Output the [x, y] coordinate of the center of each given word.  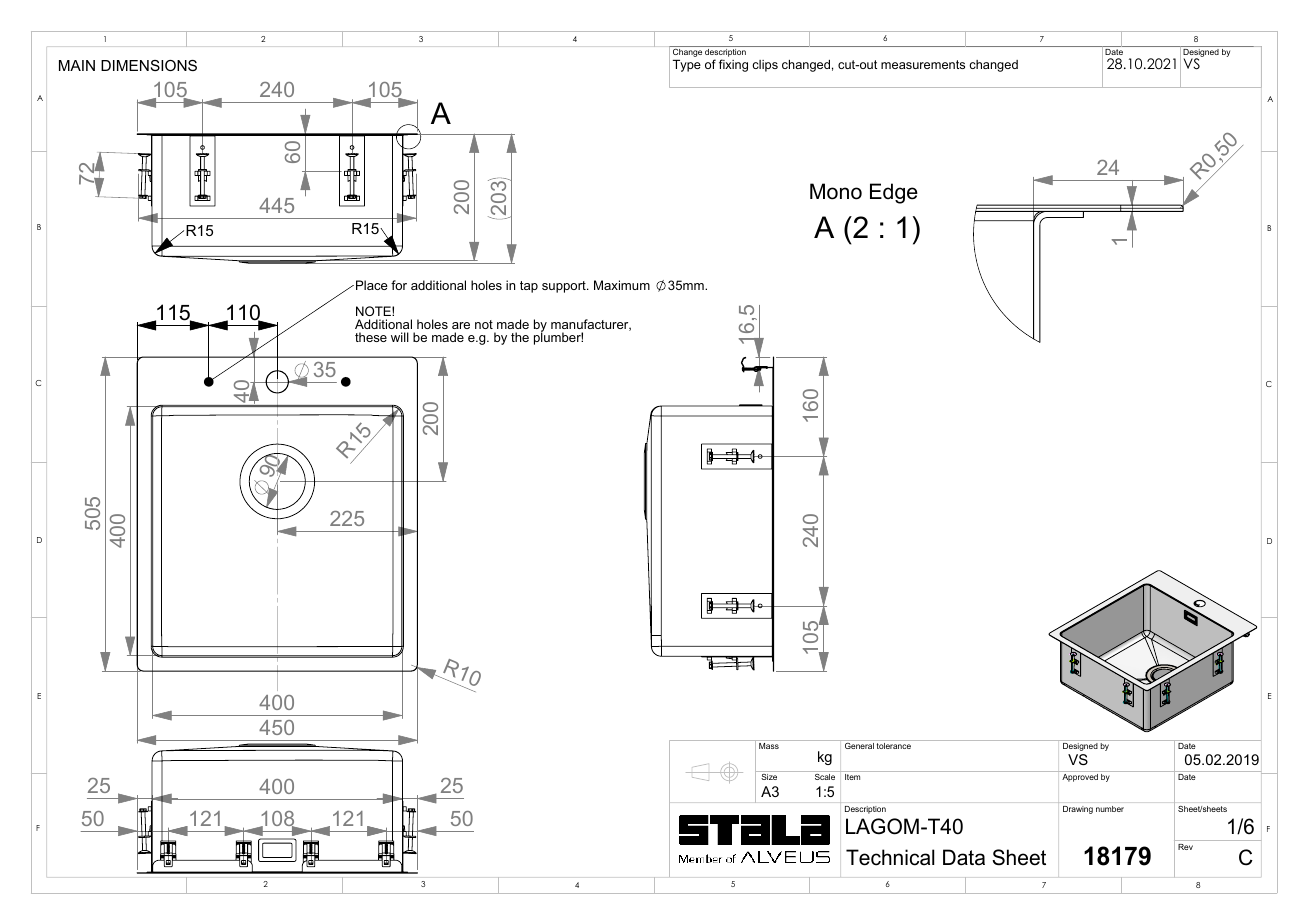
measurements [923, 64]
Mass [769, 744]
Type [687, 66]
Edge [894, 193]
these [371, 337]
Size [769, 777]
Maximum [622, 285]
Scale [825, 777]
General [859, 746]
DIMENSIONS [149, 65]
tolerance [894, 746]
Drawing [1078, 810]
